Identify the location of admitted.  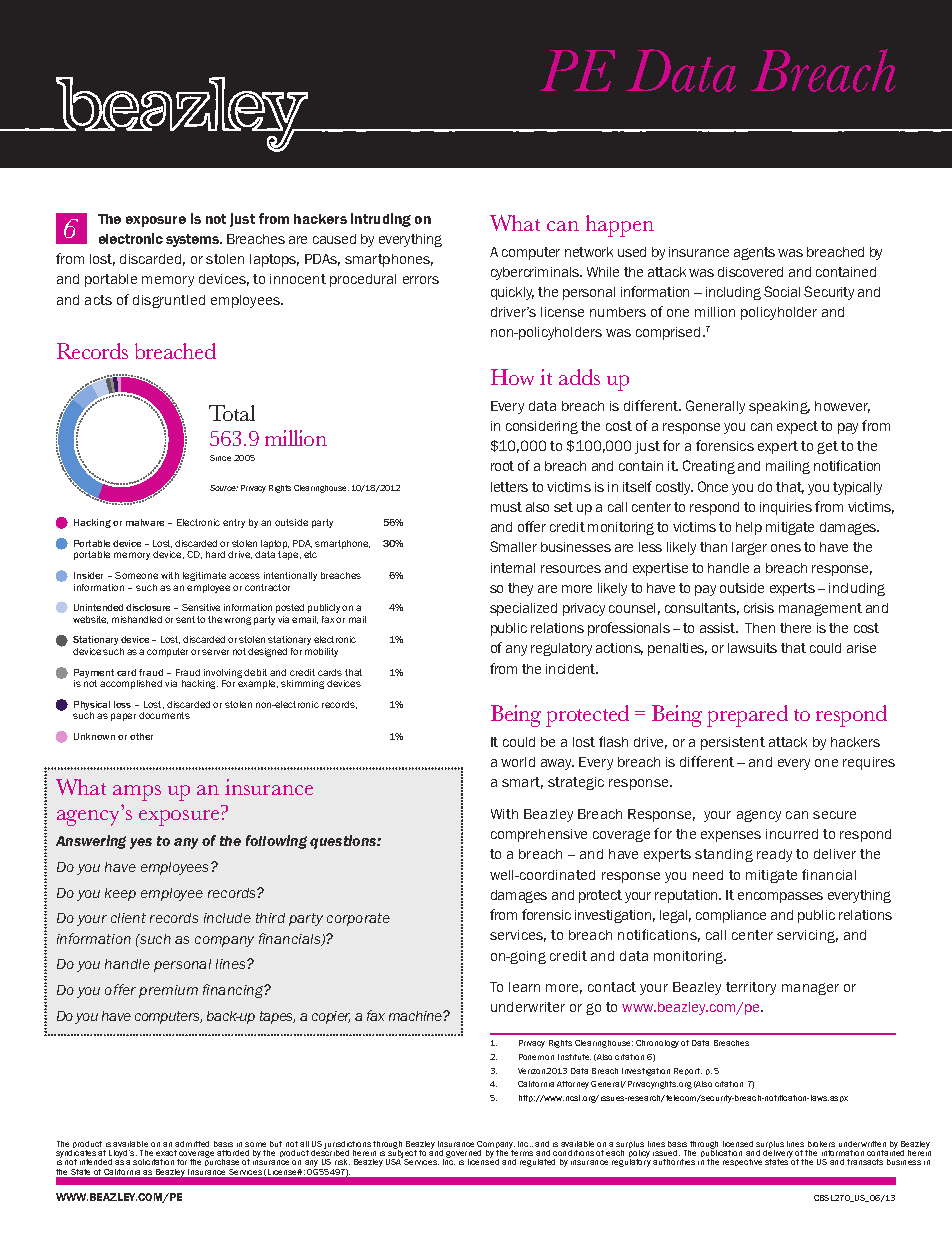
(192, 1144).
